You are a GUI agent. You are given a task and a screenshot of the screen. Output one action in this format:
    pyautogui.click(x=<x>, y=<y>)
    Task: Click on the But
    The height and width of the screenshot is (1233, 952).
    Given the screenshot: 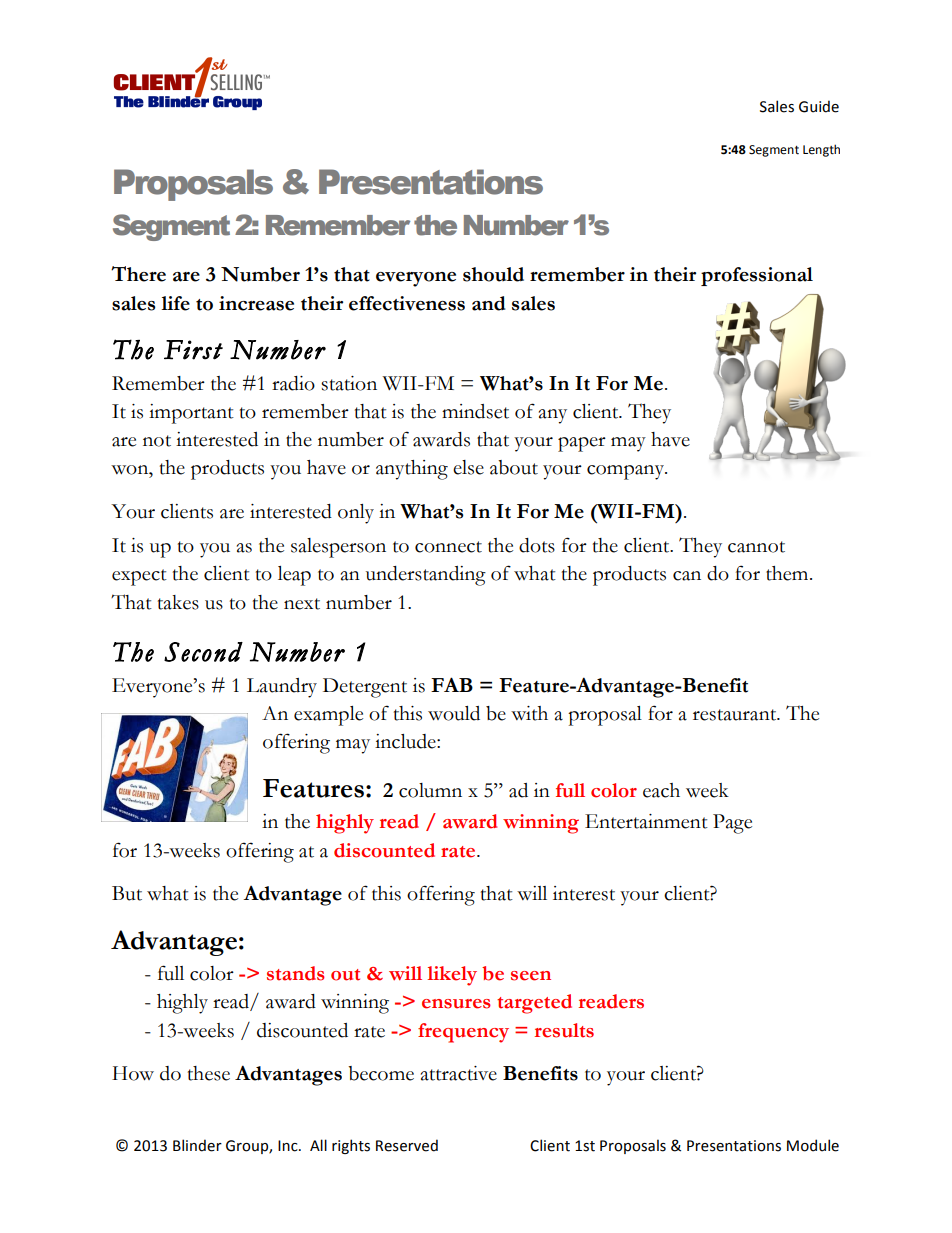 What is the action you would take?
    pyautogui.click(x=127, y=893)
